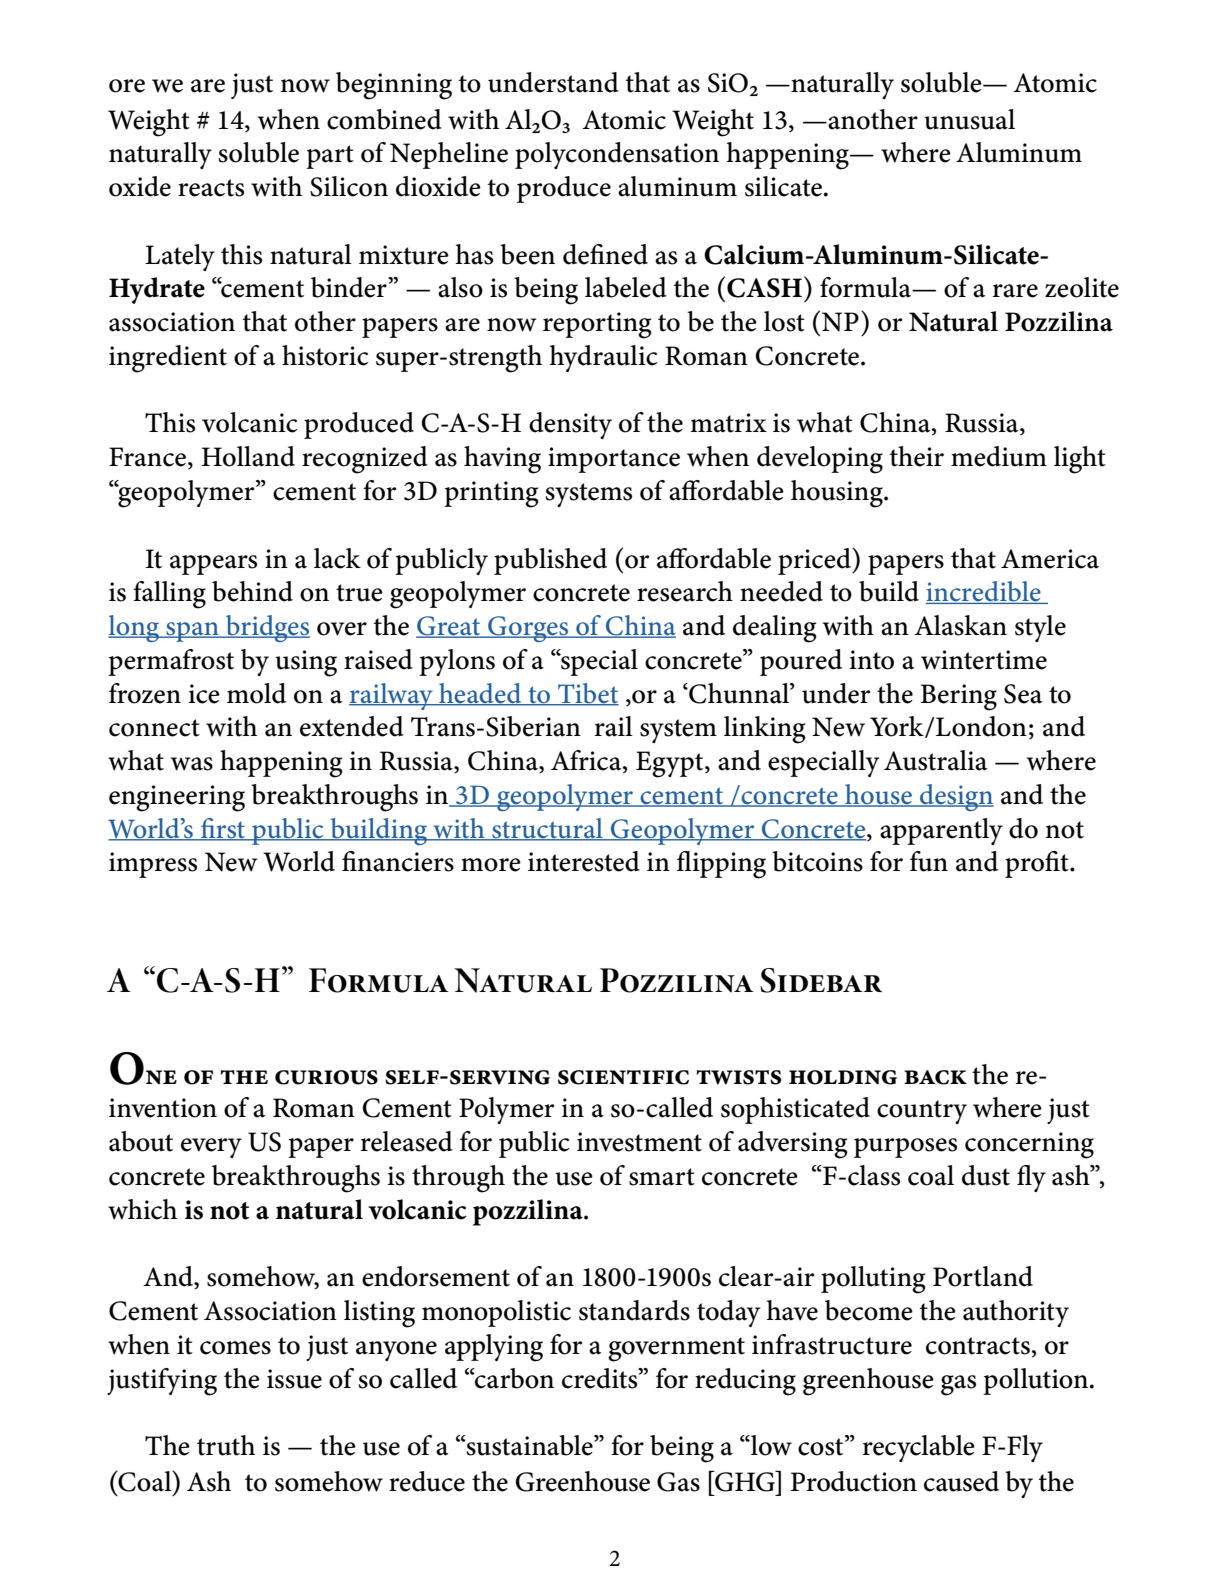 This document has height=1592, width=1230. Describe the element at coordinates (969, 119) in the document. I see `unusual` at that location.
